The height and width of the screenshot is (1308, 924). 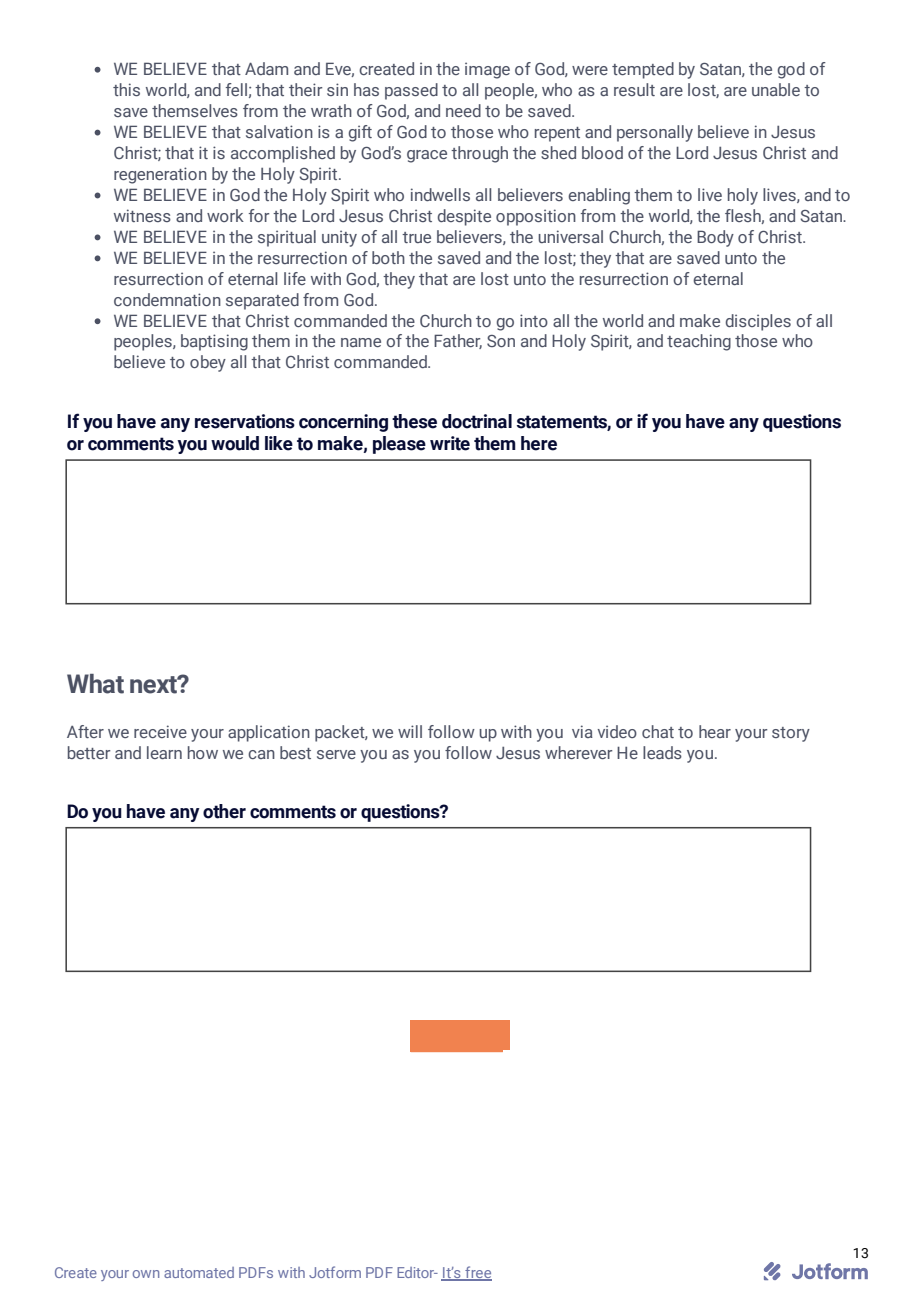 I want to click on personally, so click(x=655, y=133).
